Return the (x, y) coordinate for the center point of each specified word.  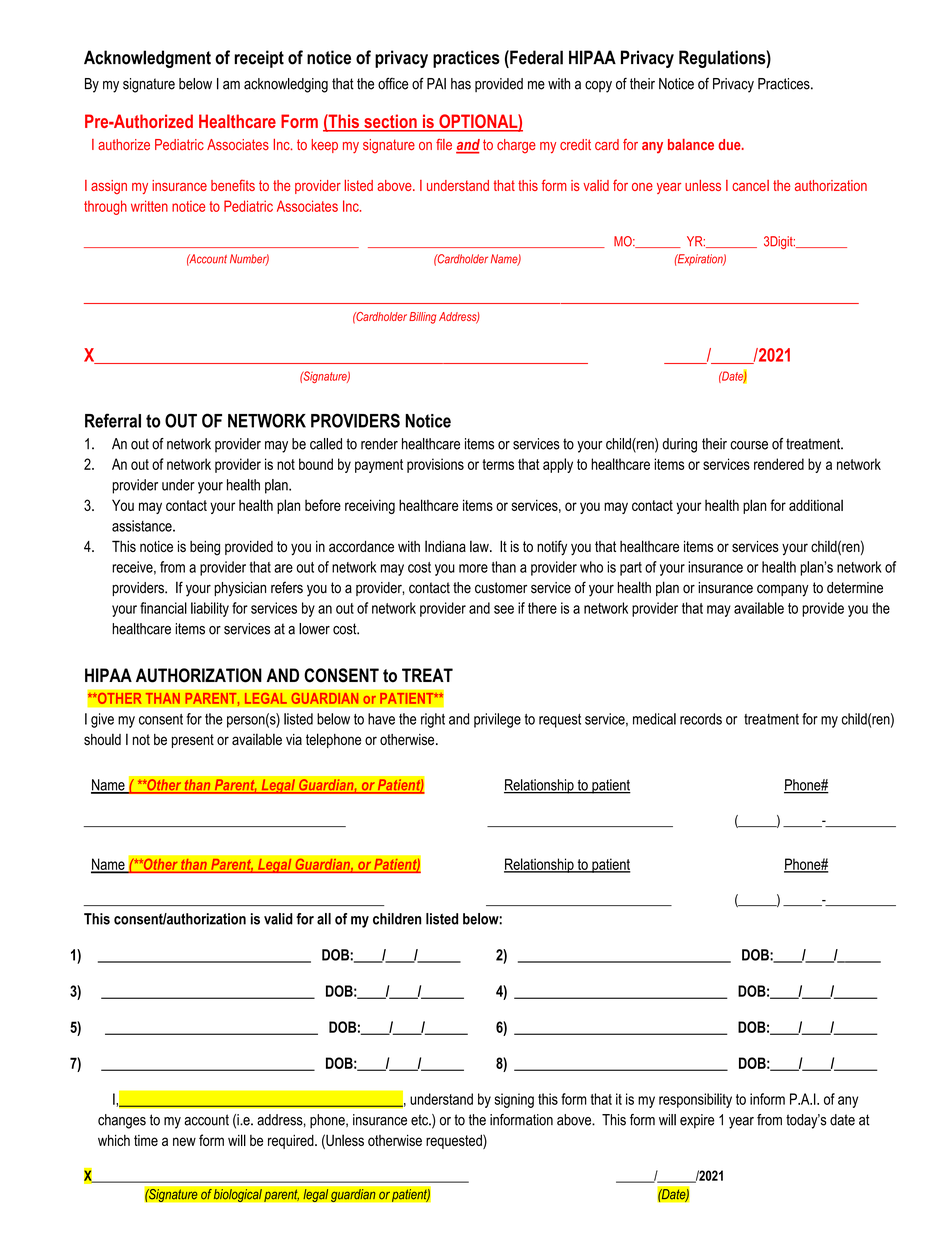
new (184, 1141)
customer (501, 588)
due (730, 144)
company (783, 590)
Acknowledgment (147, 59)
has (461, 84)
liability (210, 609)
